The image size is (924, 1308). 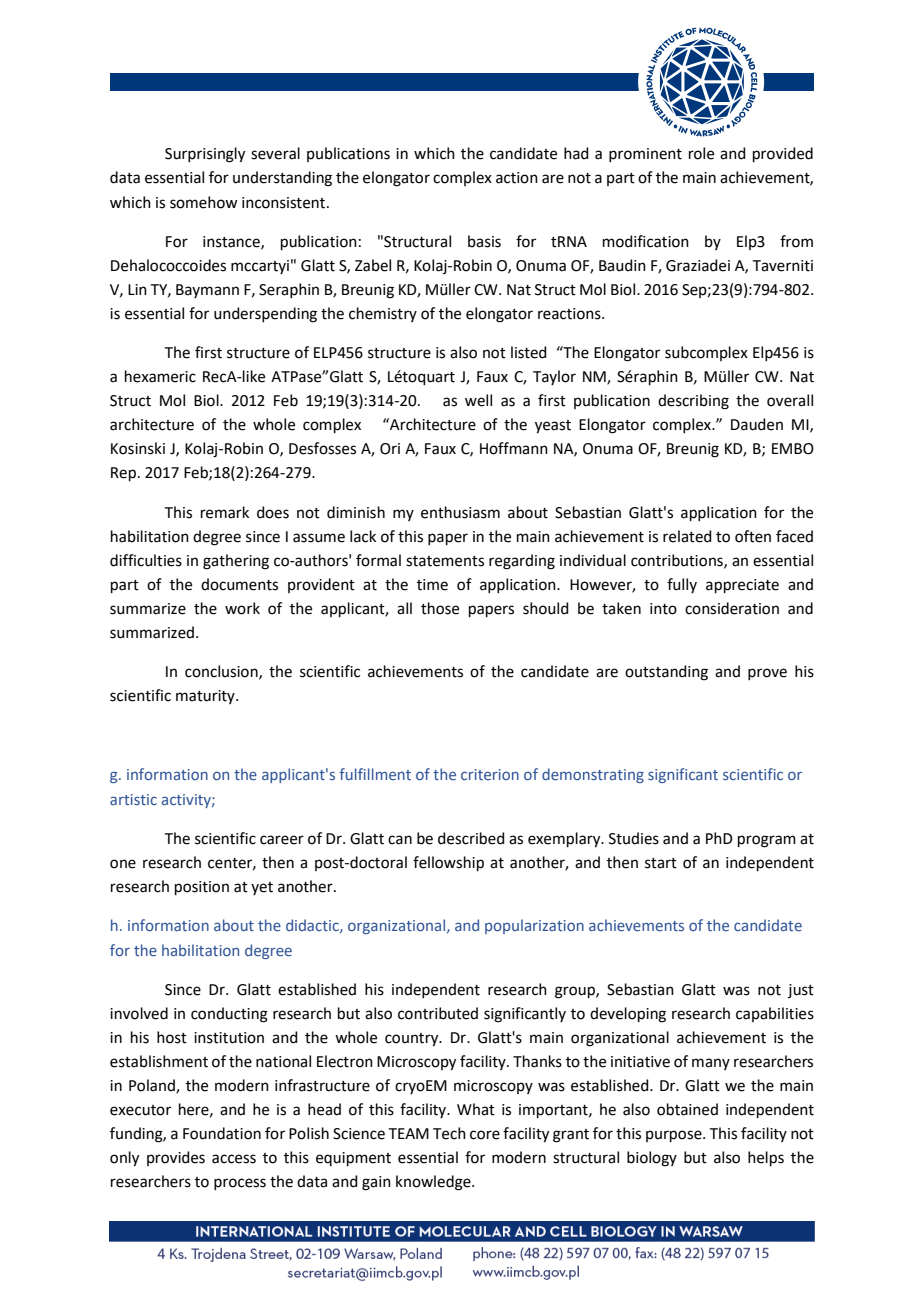 What do you see at coordinates (203, 202) in the page?
I see `somehow` at bounding box center [203, 202].
